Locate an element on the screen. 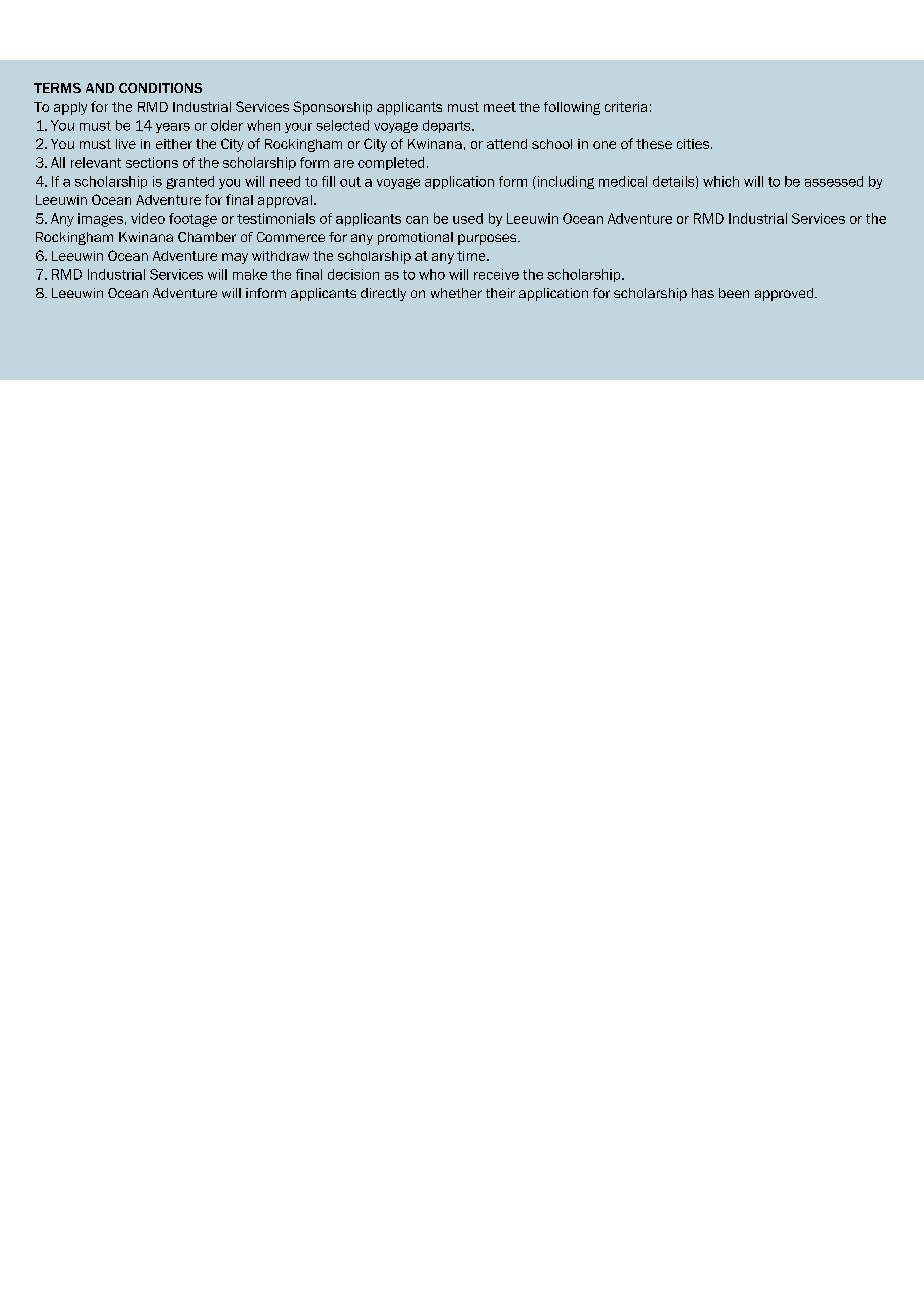 The image size is (924, 1308). criteria is located at coordinates (626, 107).
